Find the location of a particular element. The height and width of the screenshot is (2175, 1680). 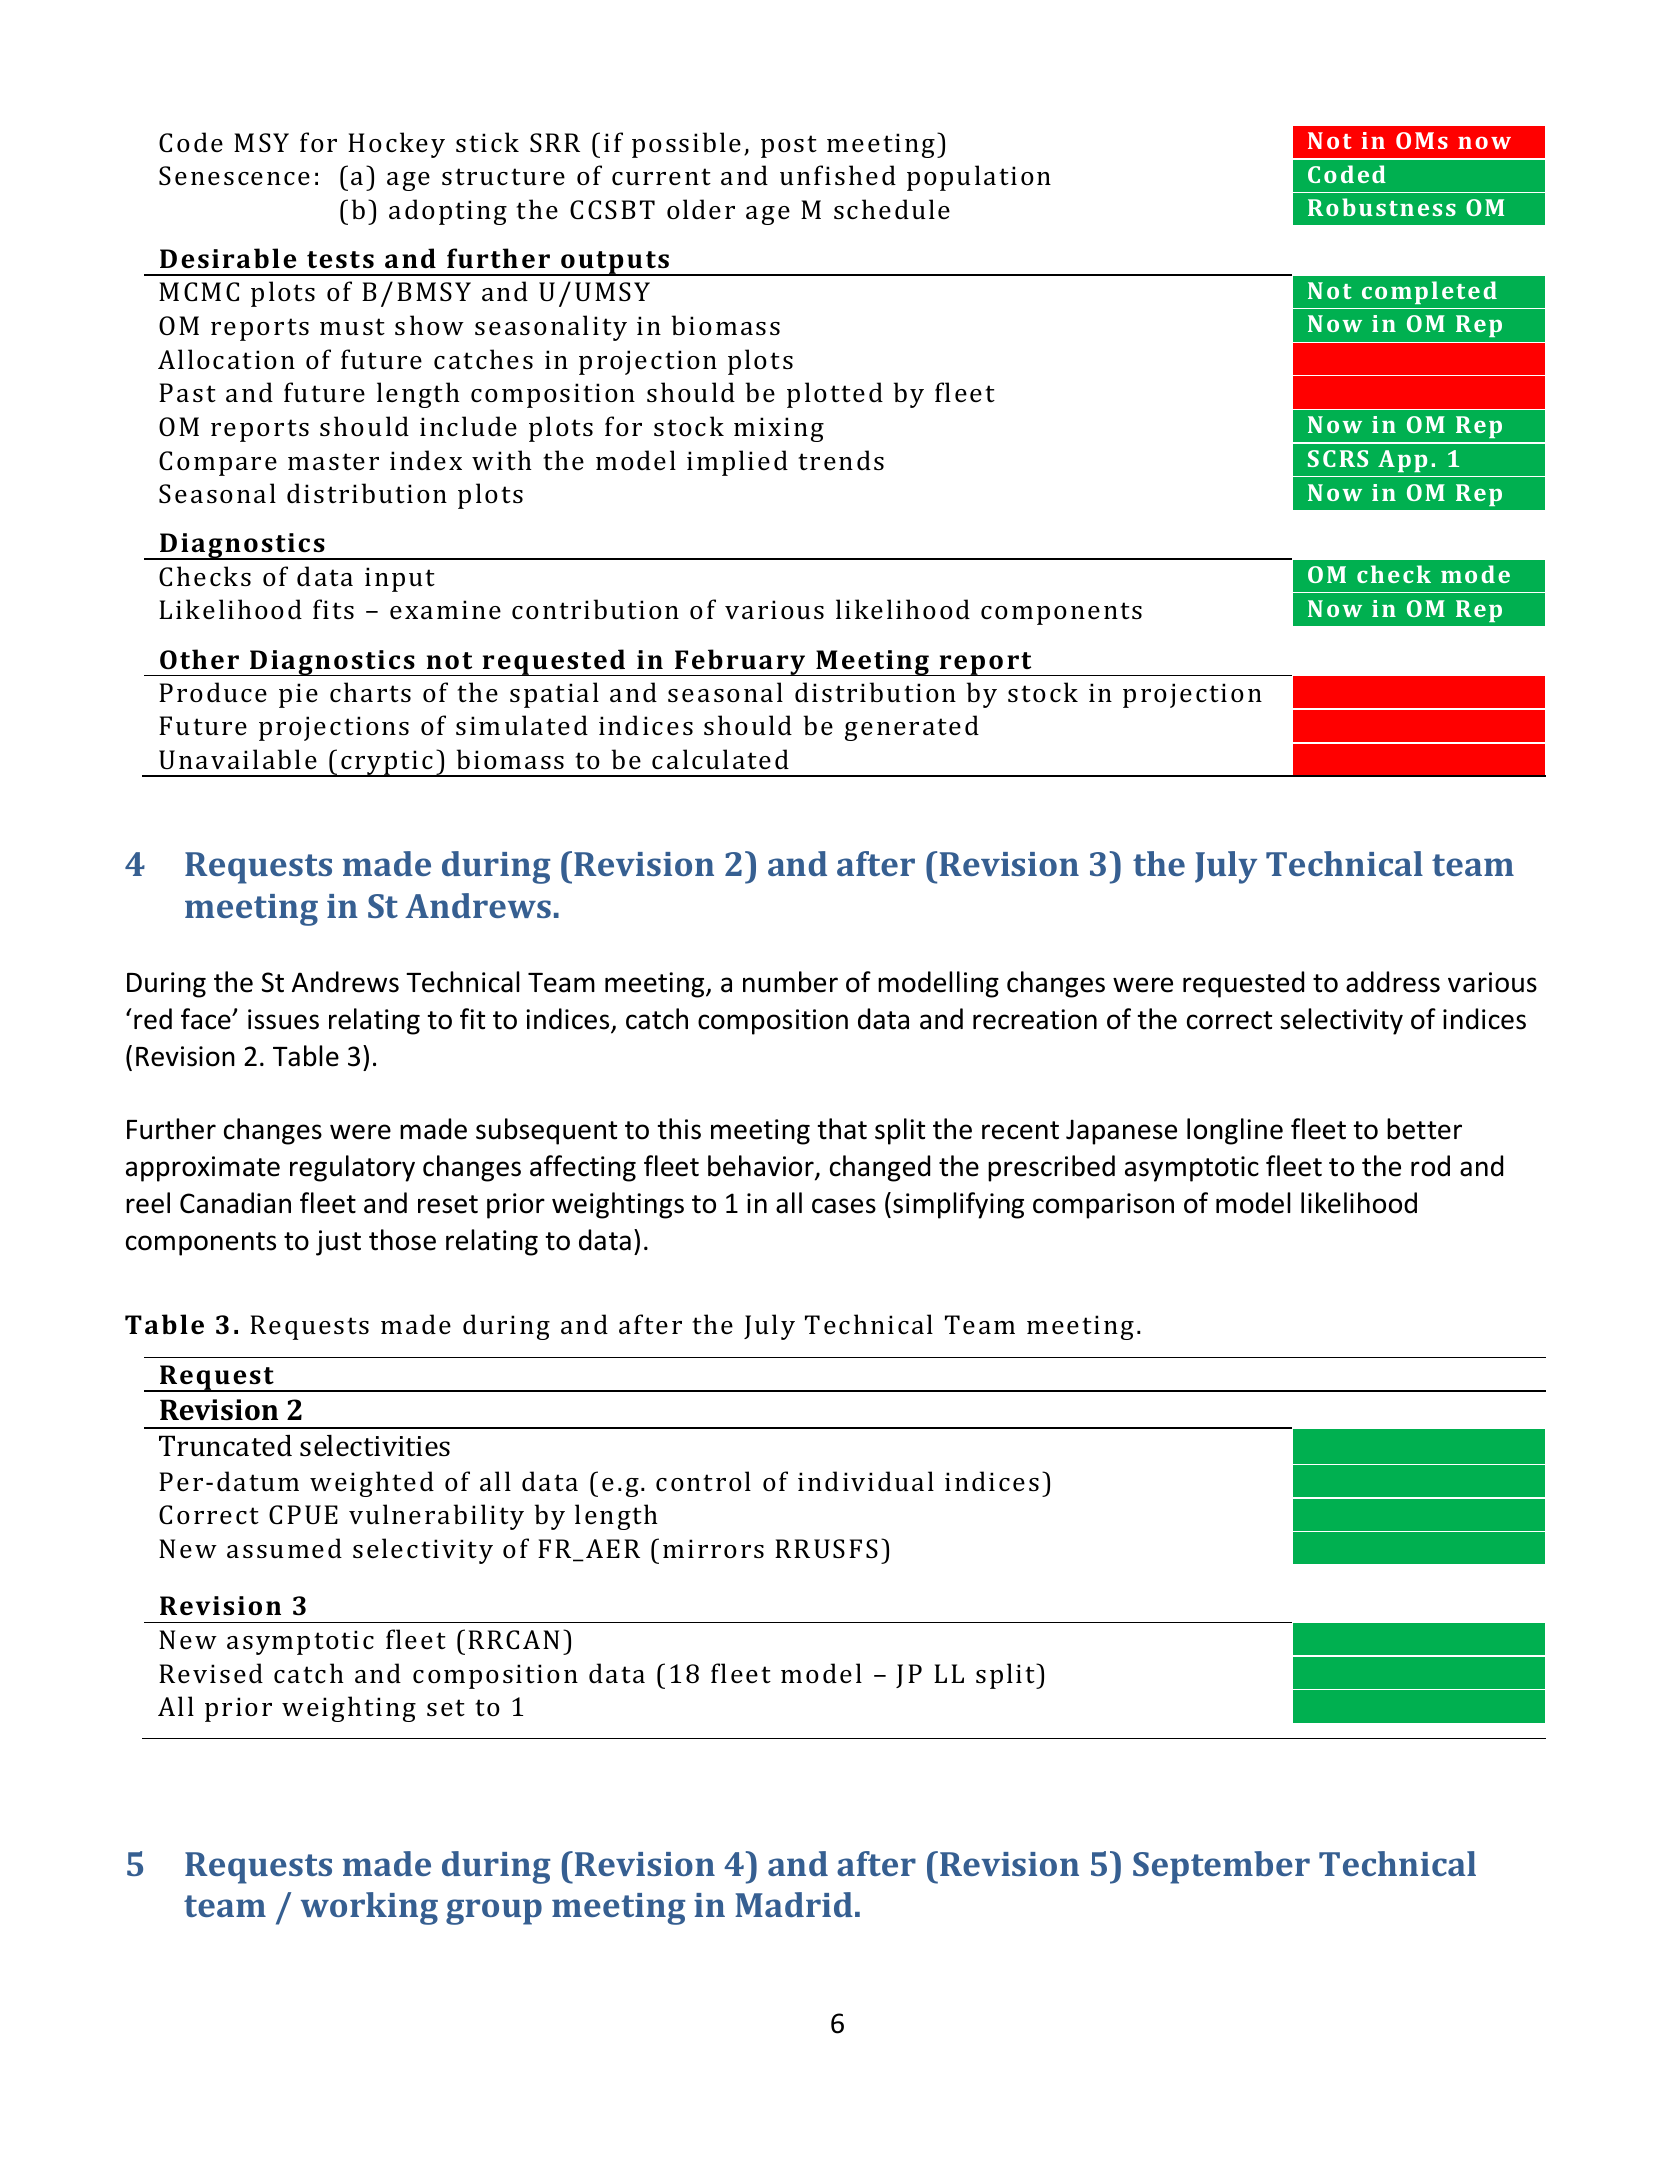

issues is located at coordinates (283, 1019).
